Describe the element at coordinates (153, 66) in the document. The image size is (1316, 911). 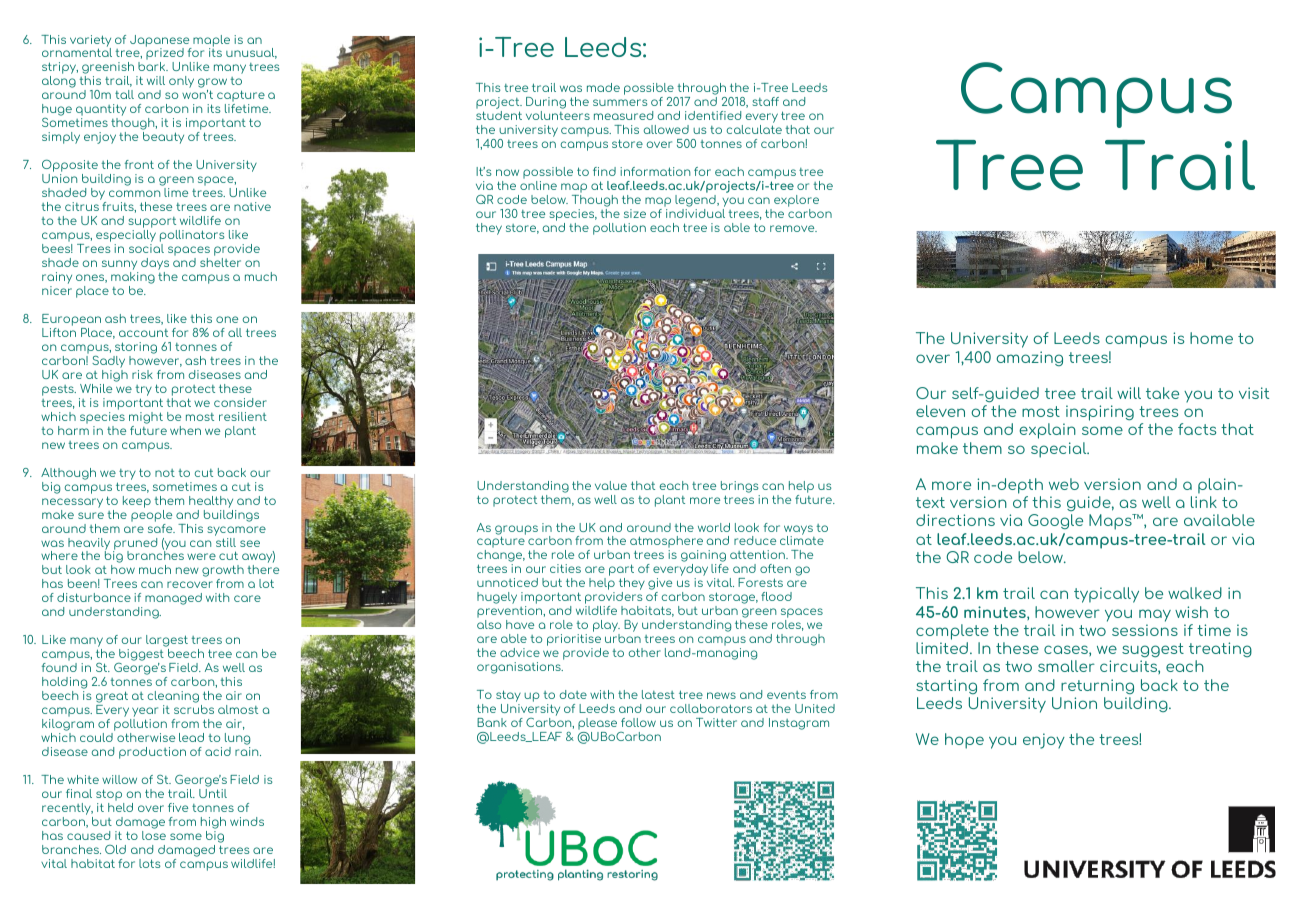
I see `bark` at that location.
